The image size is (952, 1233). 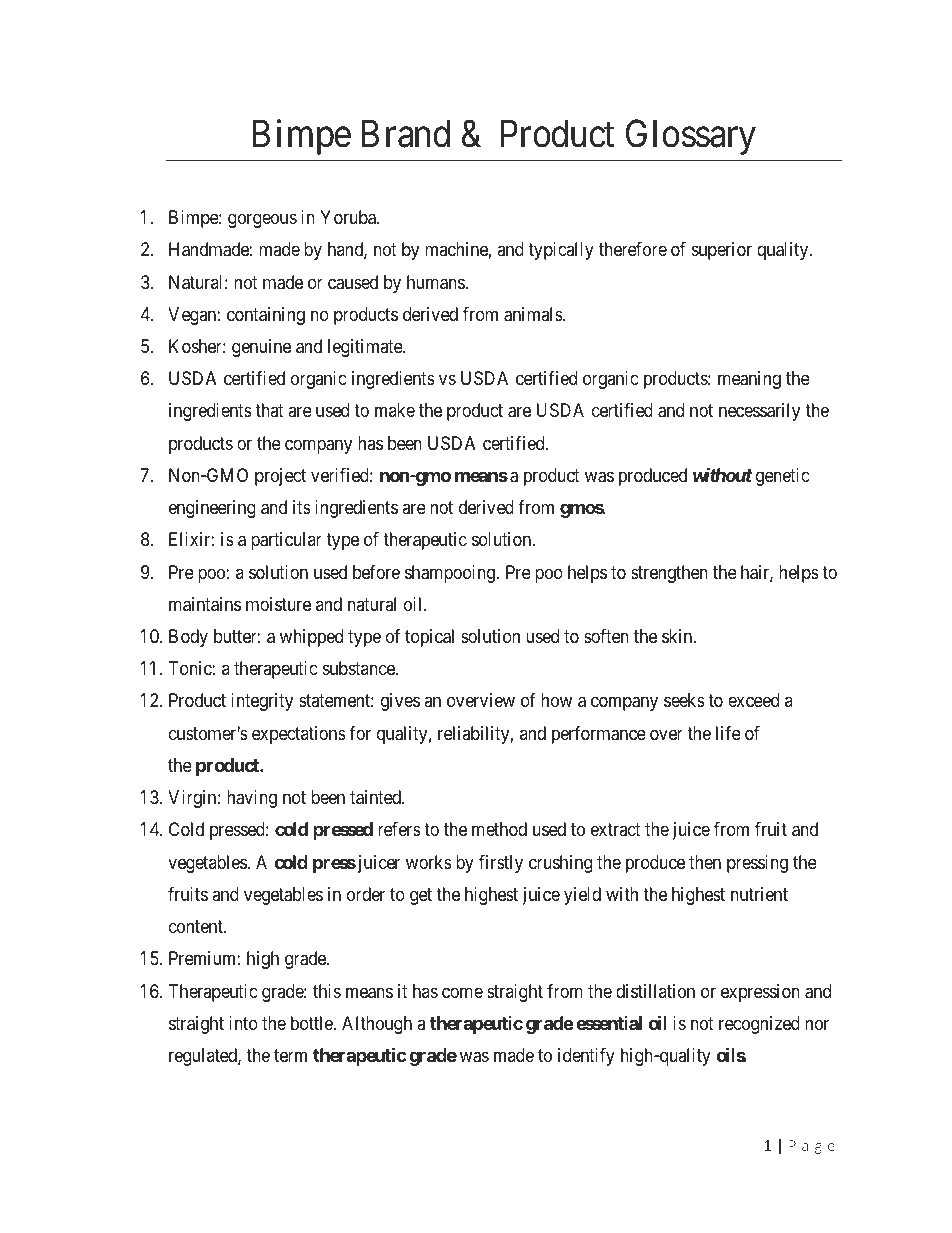 I want to click on genetic, so click(x=783, y=477).
